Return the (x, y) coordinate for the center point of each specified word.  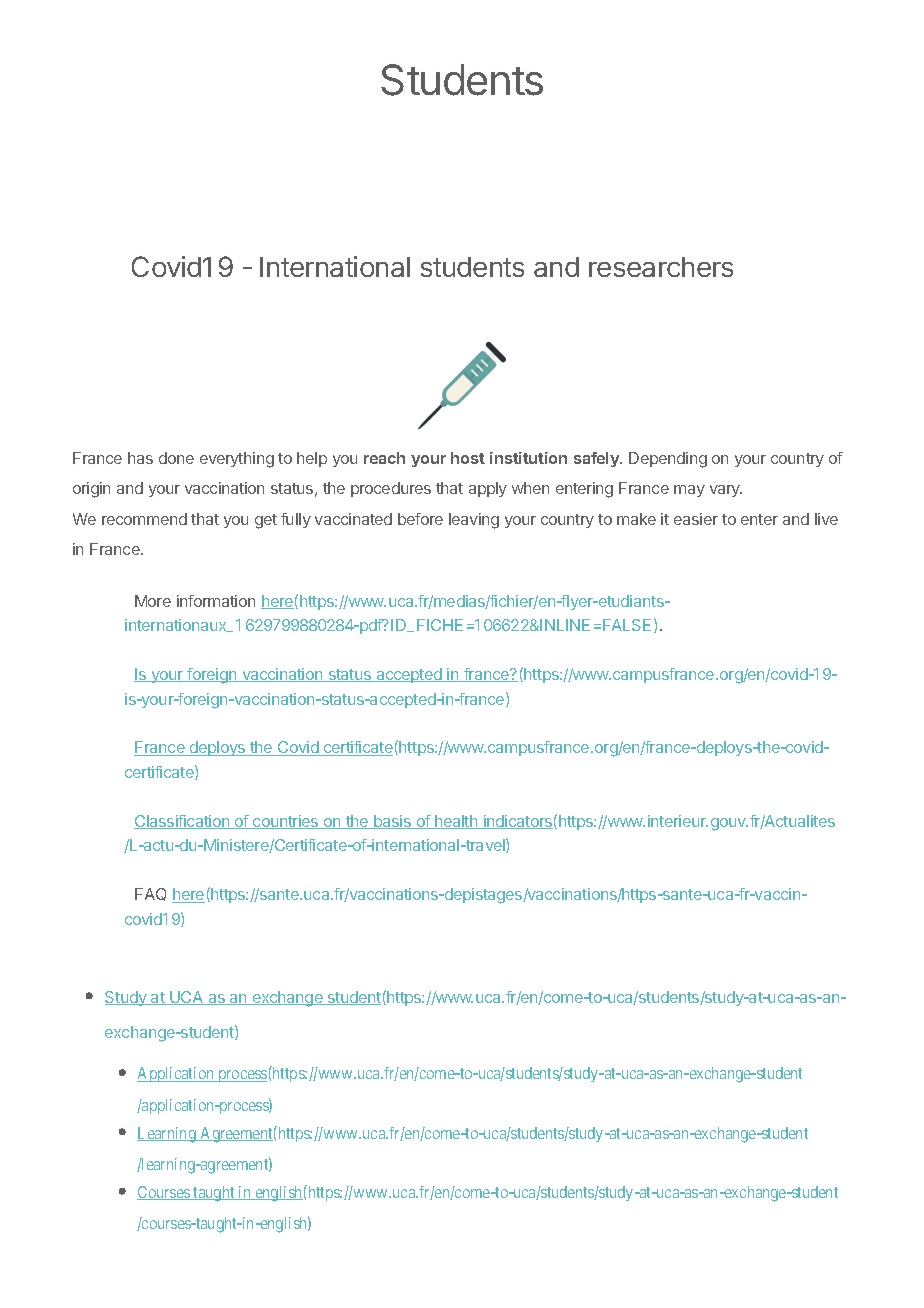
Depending (668, 460)
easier (696, 519)
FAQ (150, 894)
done (176, 458)
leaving (474, 521)
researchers (661, 267)
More (153, 601)
